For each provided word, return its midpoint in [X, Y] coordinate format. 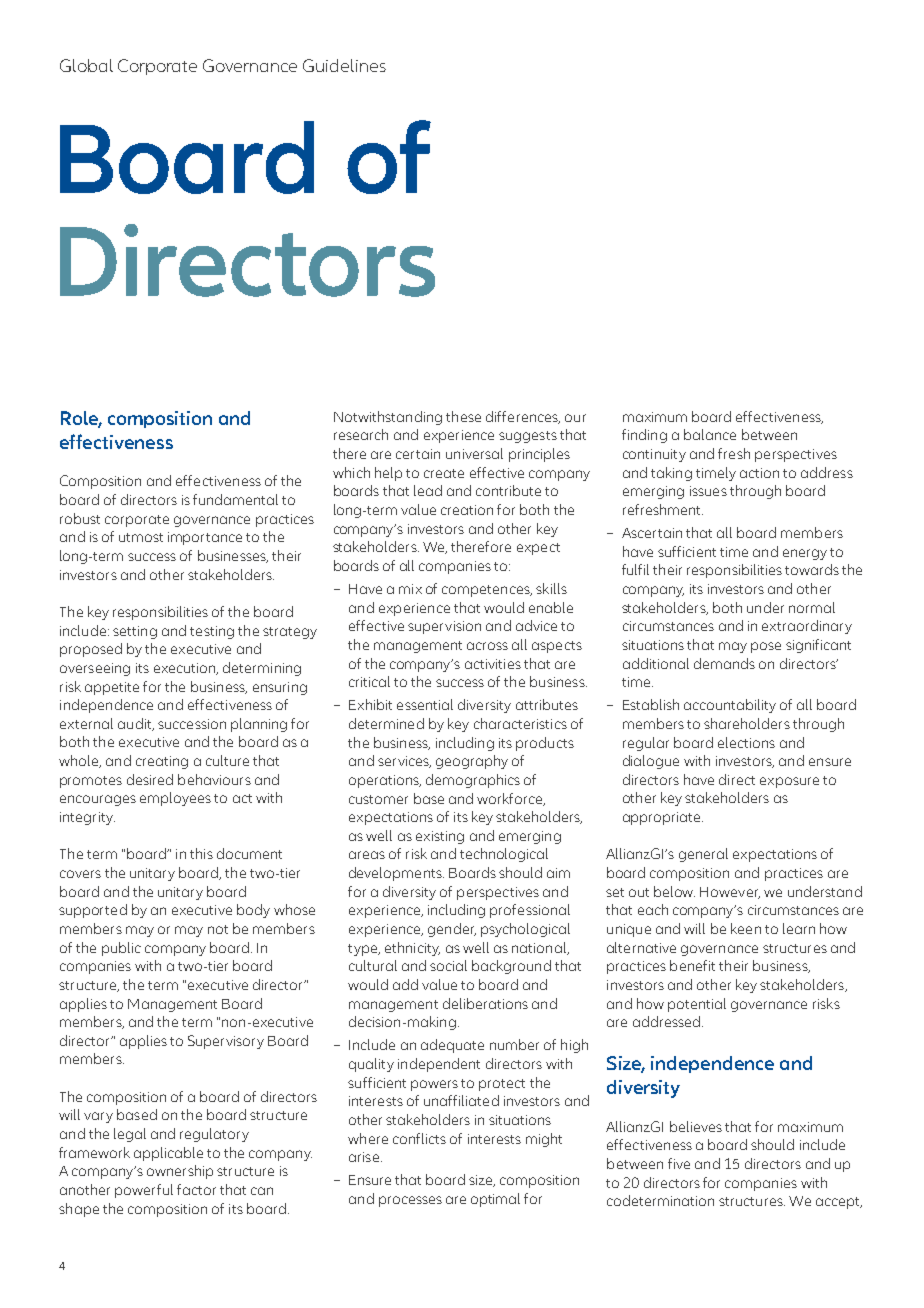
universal [474, 453]
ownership [180, 1172]
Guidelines [344, 65]
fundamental [235, 499]
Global [86, 65]
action [759, 473]
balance [710, 434]
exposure [789, 782]
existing [440, 837]
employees [175, 799]
